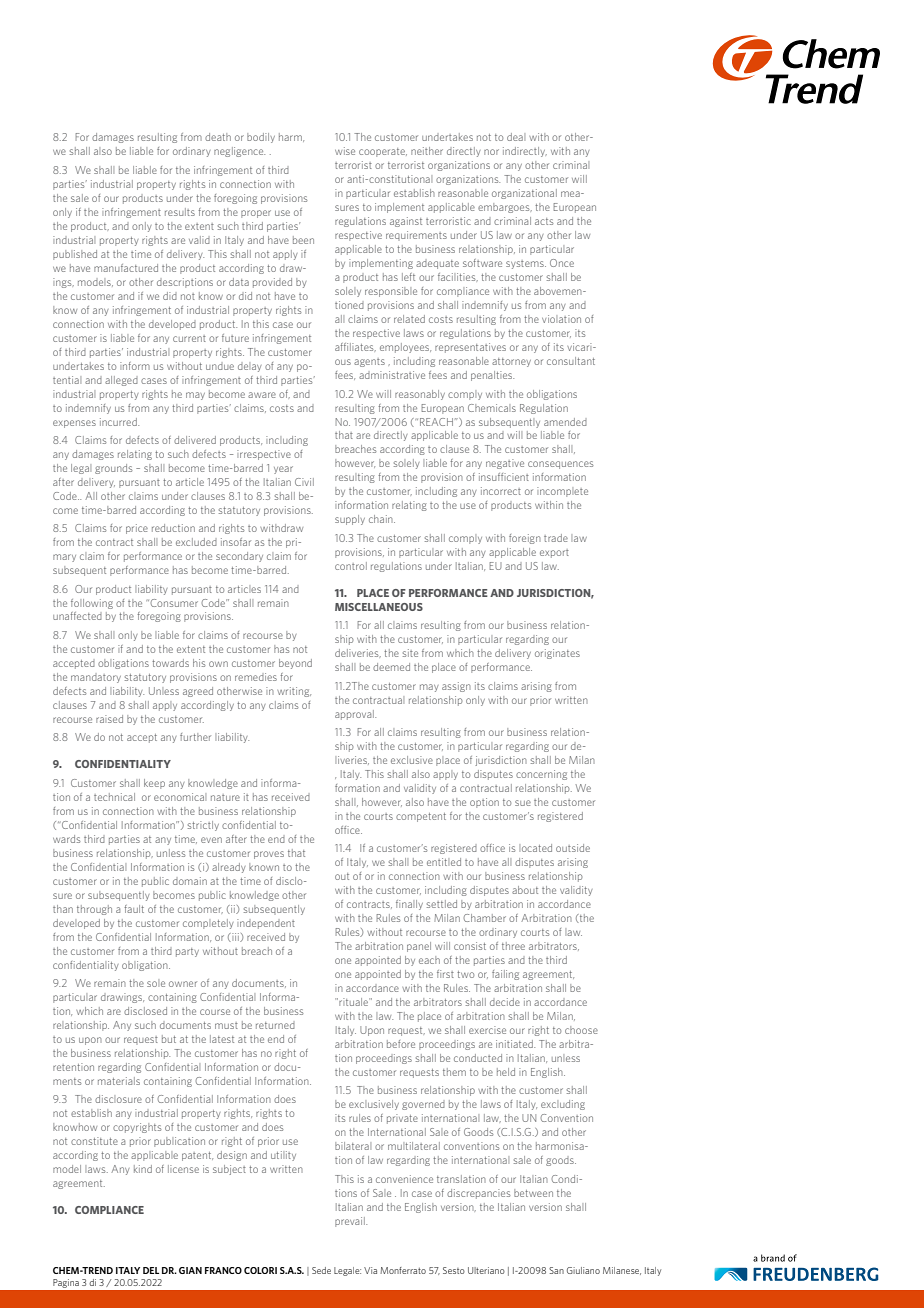 Image resolution: width=924 pixels, height=1308 pixels. What do you see at coordinates (109, 719) in the image?
I see `raised` at bounding box center [109, 719].
